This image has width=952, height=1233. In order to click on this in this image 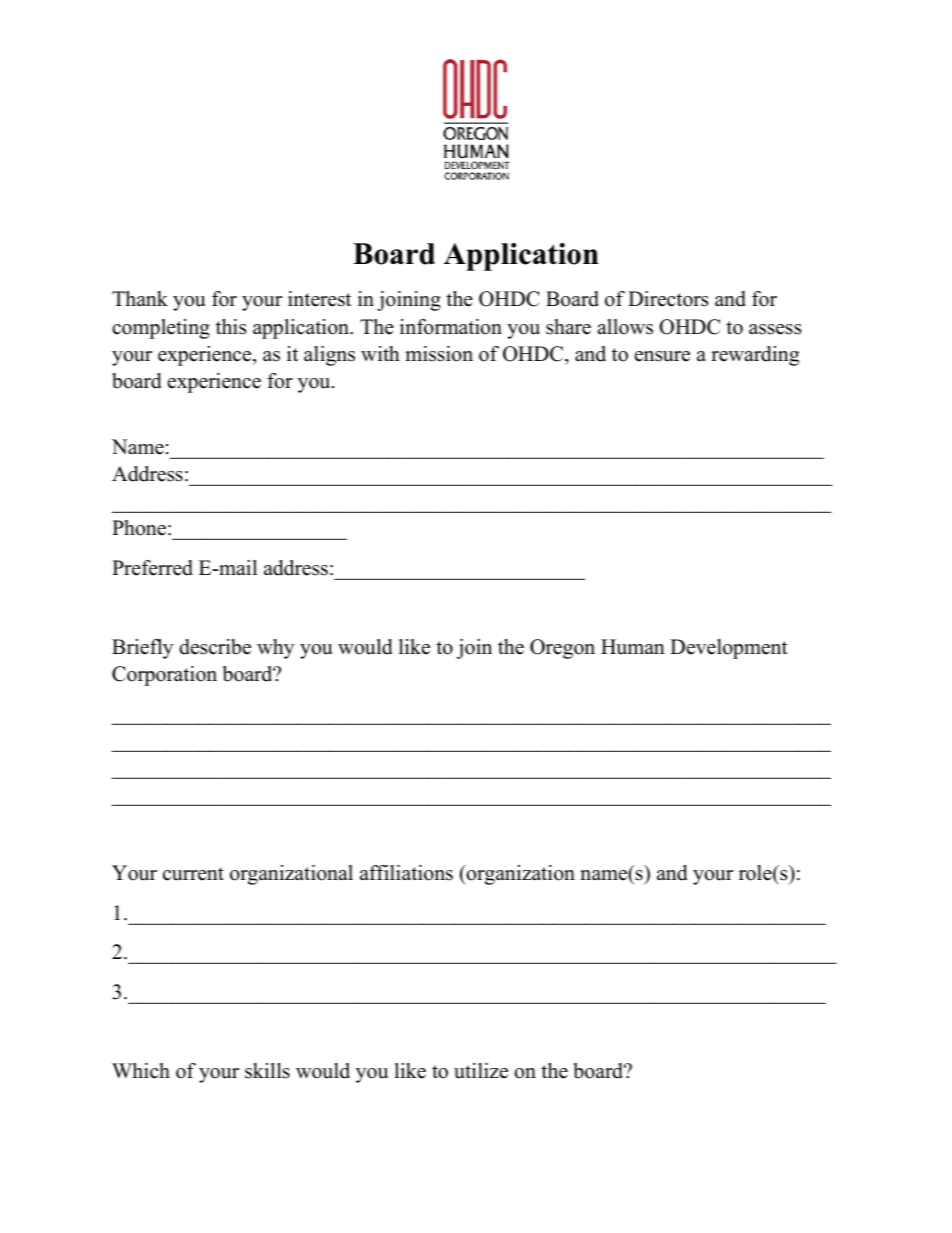, I will do `click(231, 327)`.
